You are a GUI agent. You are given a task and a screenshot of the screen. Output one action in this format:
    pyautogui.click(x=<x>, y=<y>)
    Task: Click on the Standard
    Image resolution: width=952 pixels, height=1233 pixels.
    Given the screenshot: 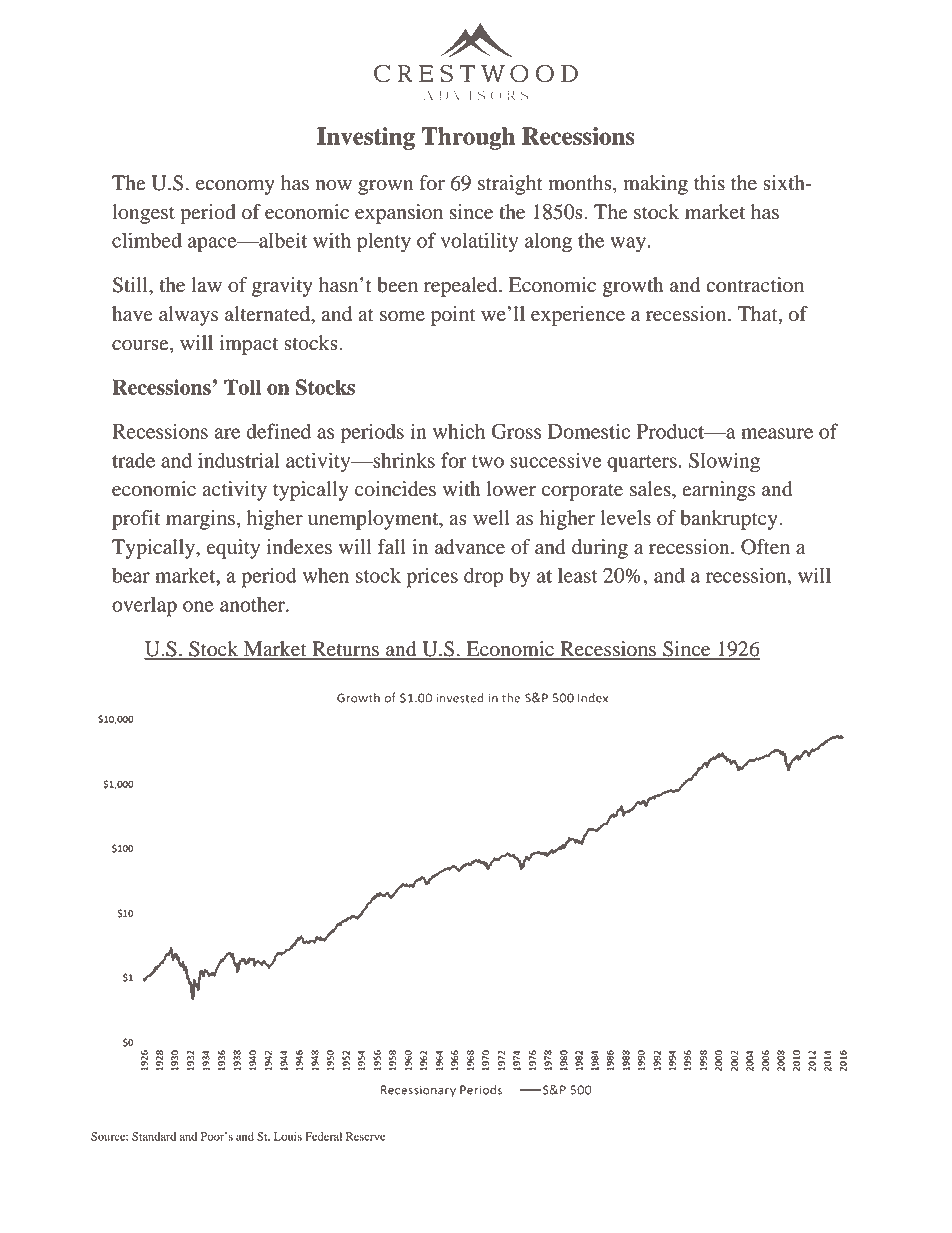 What is the action you would take?
    pyautogui.click(x=154, y=1136)
